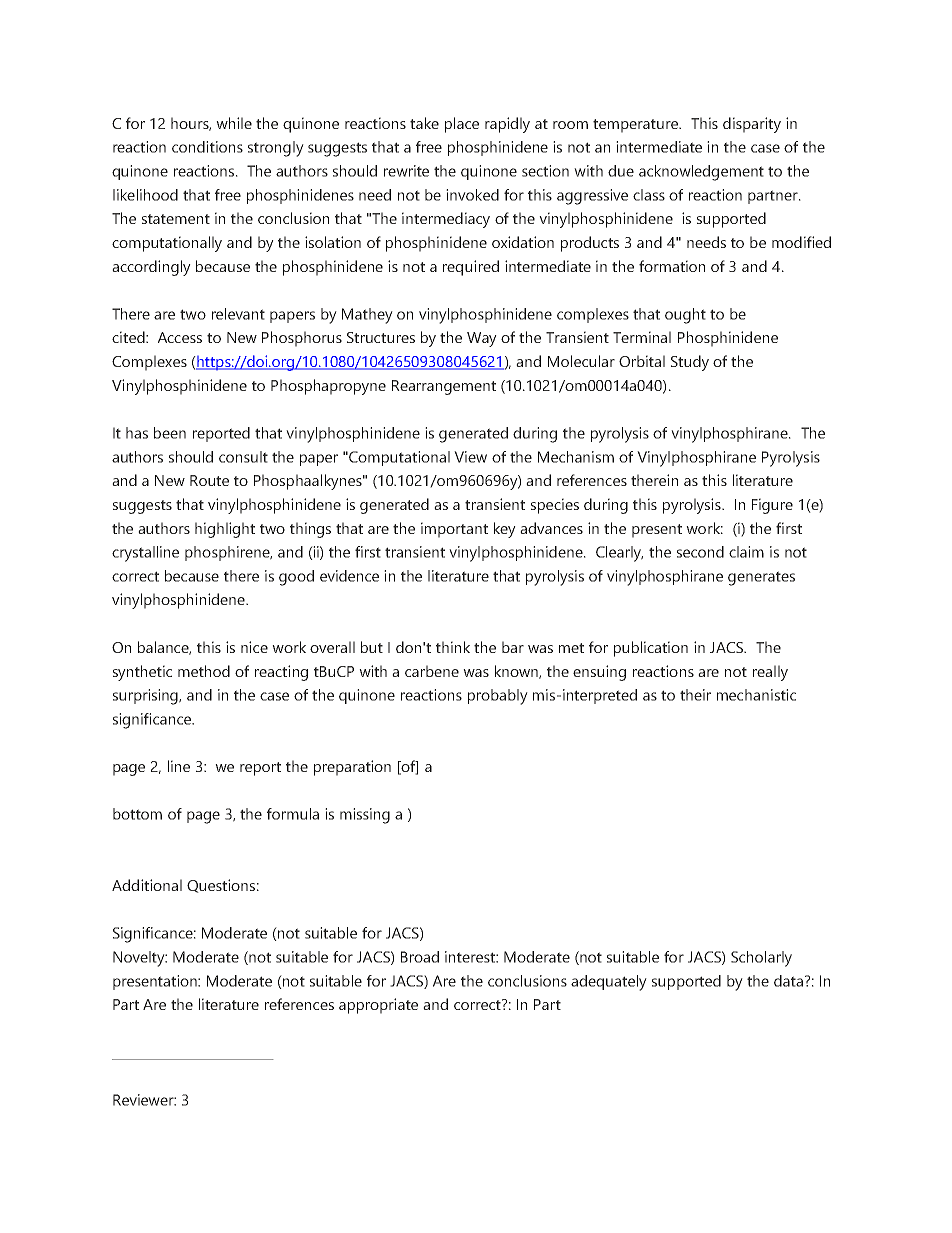 The height and width of the screenshot is (1233, 952). Describe the element at coordinates (221, 886) in the screenshot. I see `Questions` at that location.
